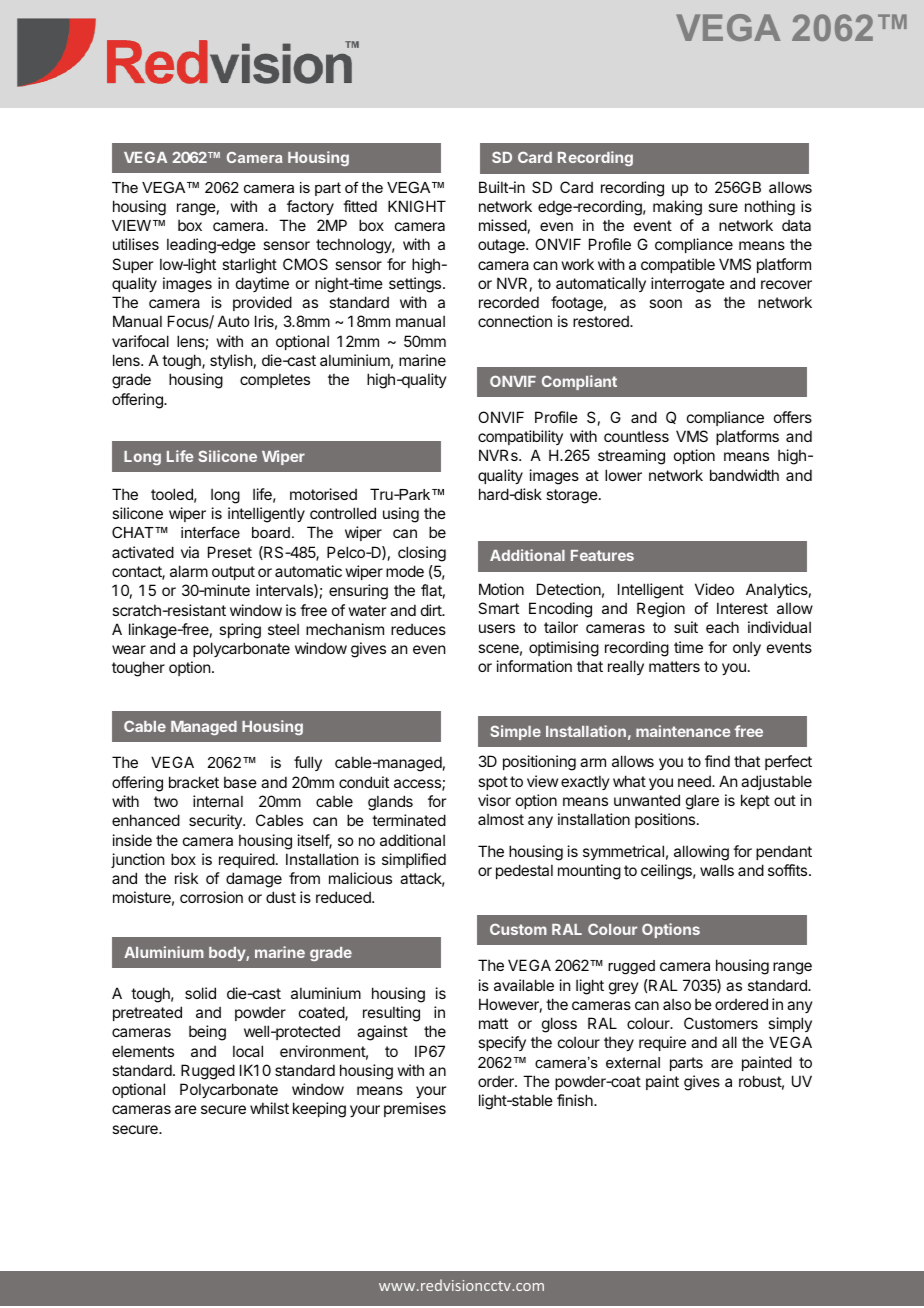 This image has height=1308, width=924. Describe the element at coordinates (240, 782) in the image. I see `base` at that location.
